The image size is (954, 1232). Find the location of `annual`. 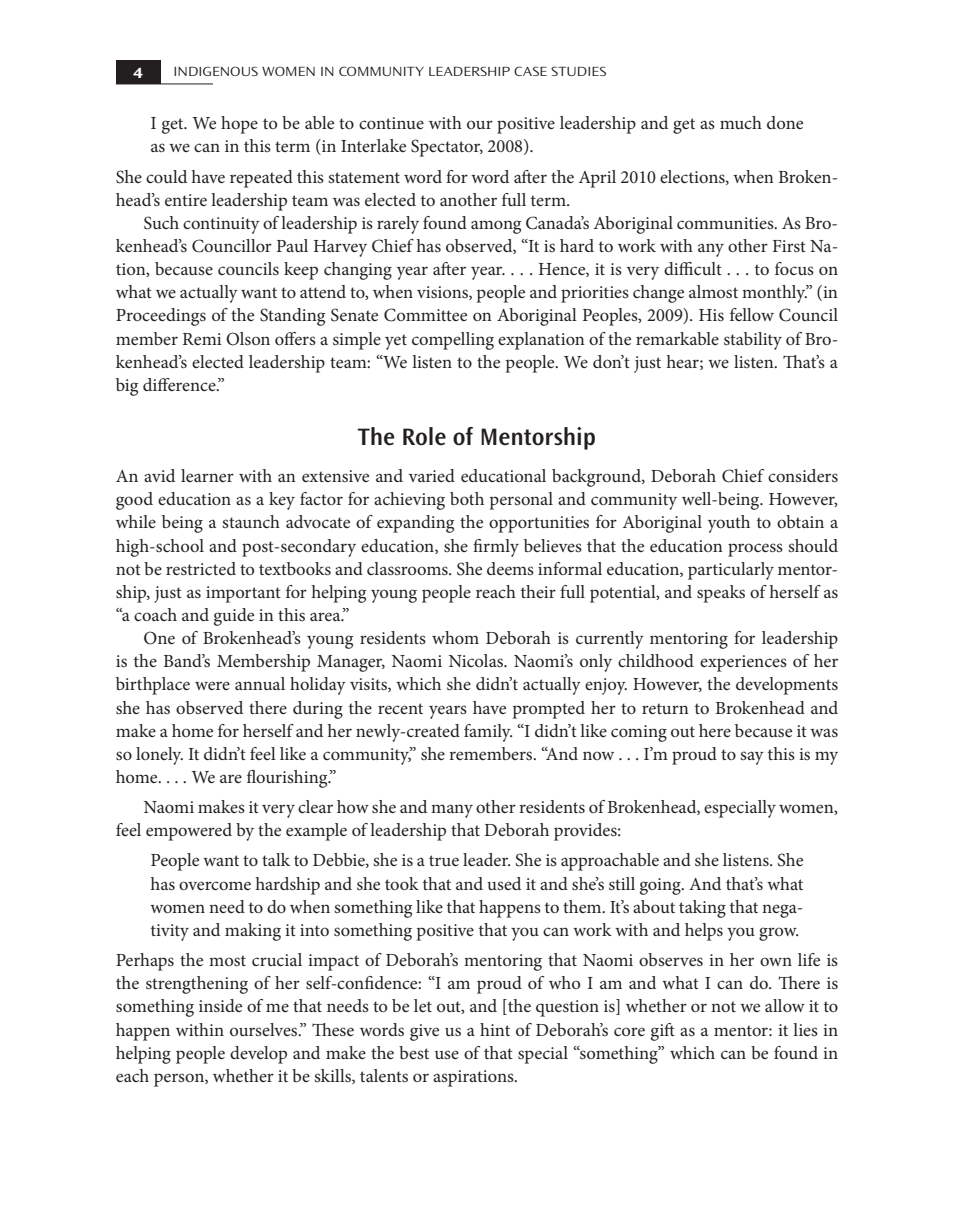

annual is located at coordinates (260, 683).
